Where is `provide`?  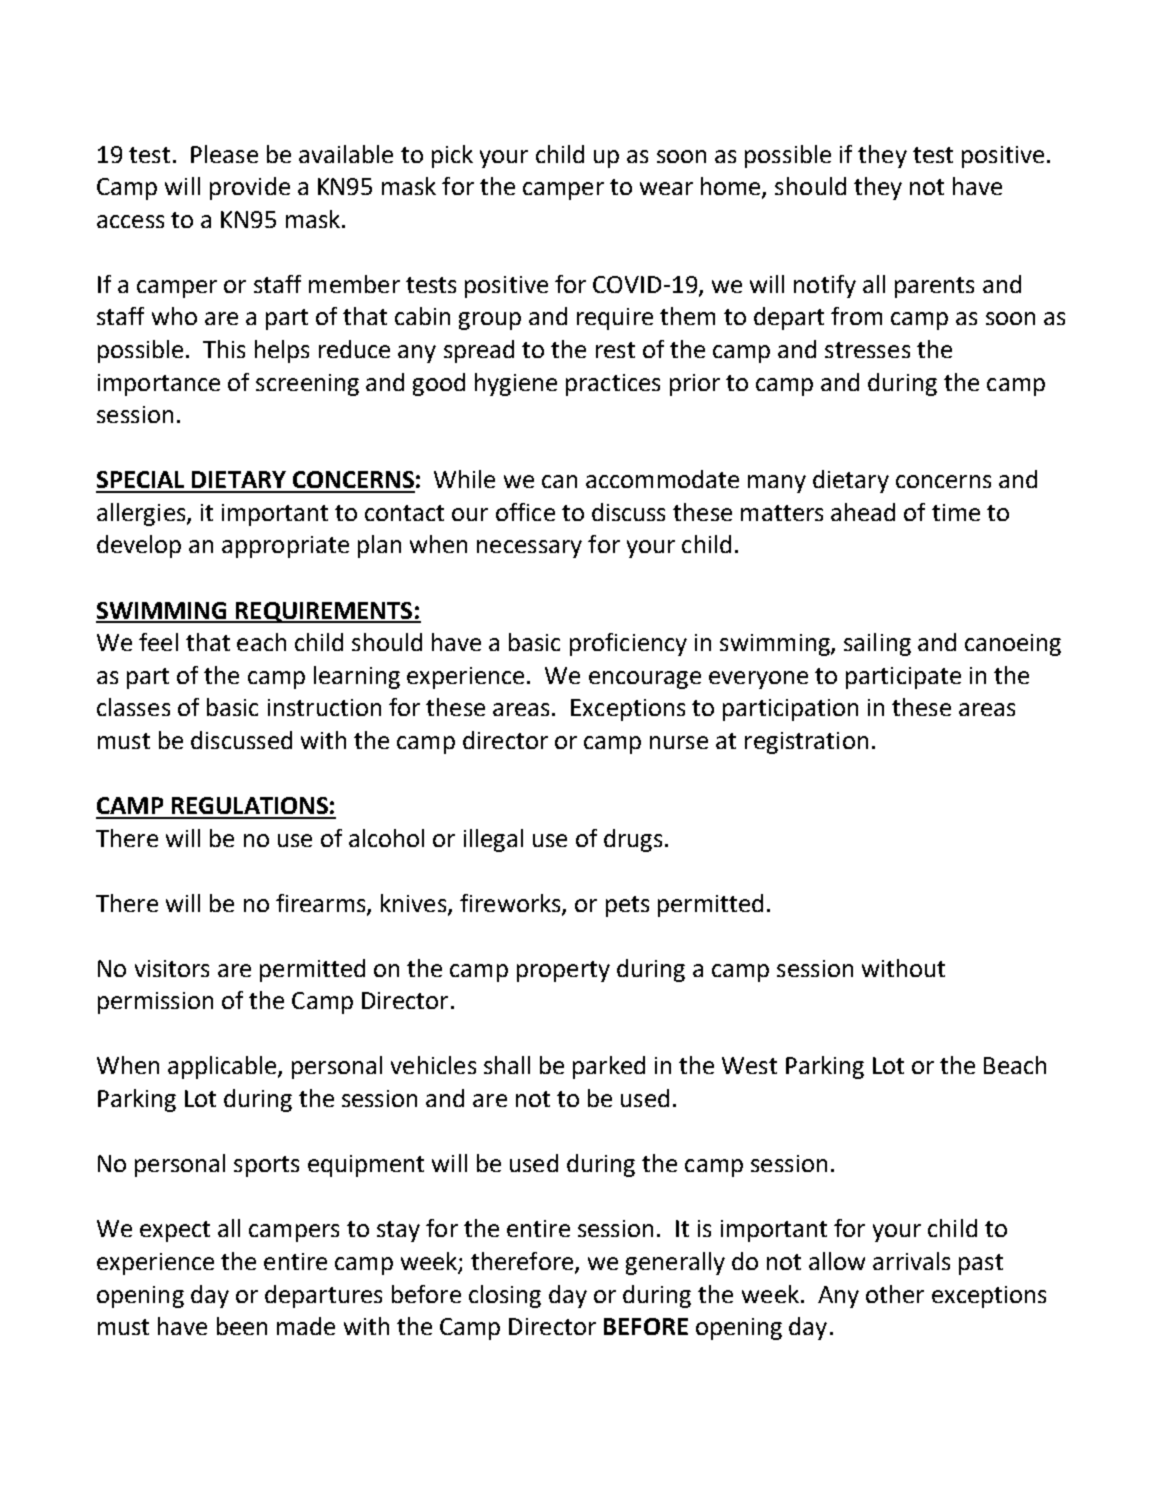
provide is located at coordinates (250, 188).
